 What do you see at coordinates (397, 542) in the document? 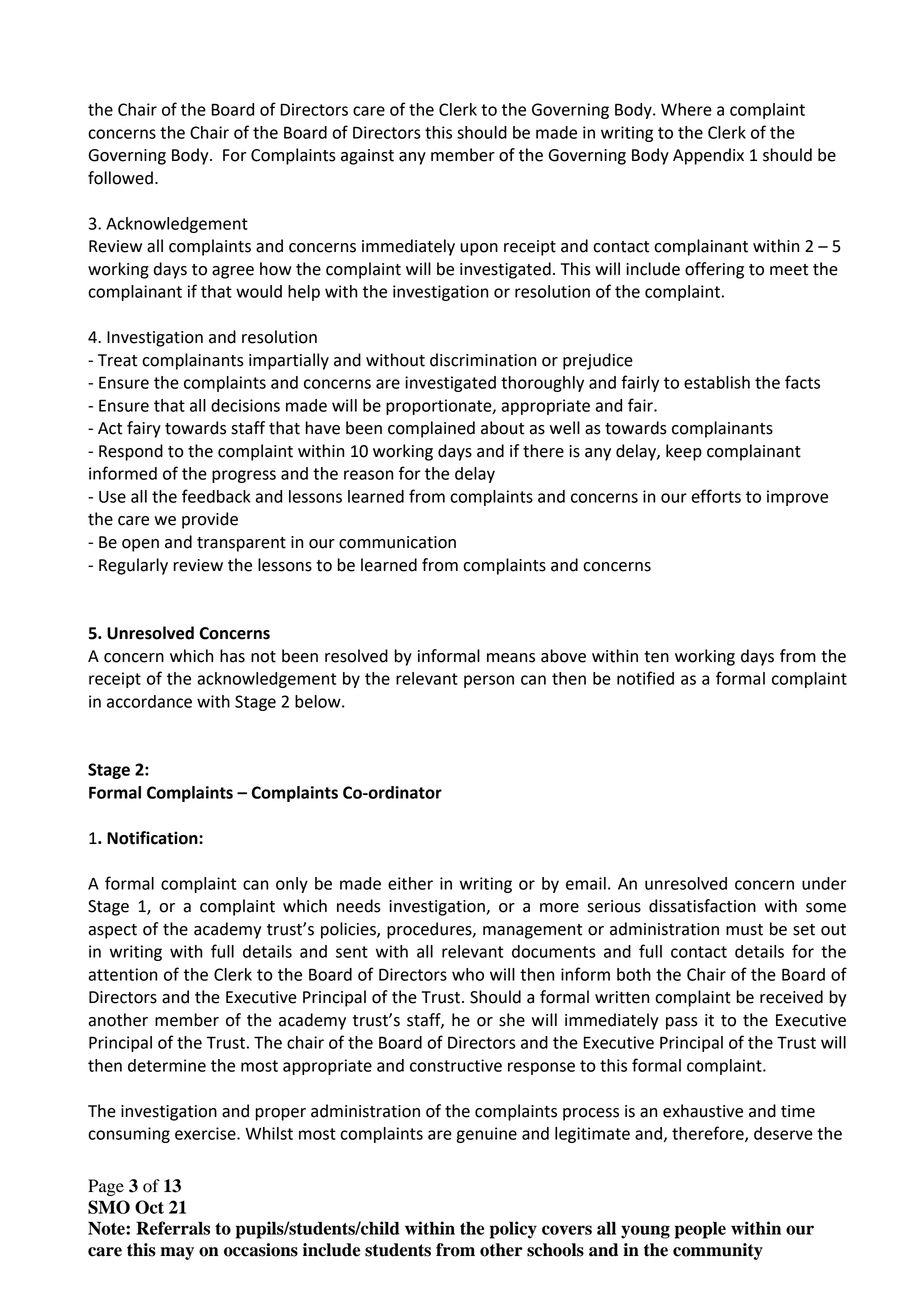
I see `communication` at bounding box center [397, 542].
